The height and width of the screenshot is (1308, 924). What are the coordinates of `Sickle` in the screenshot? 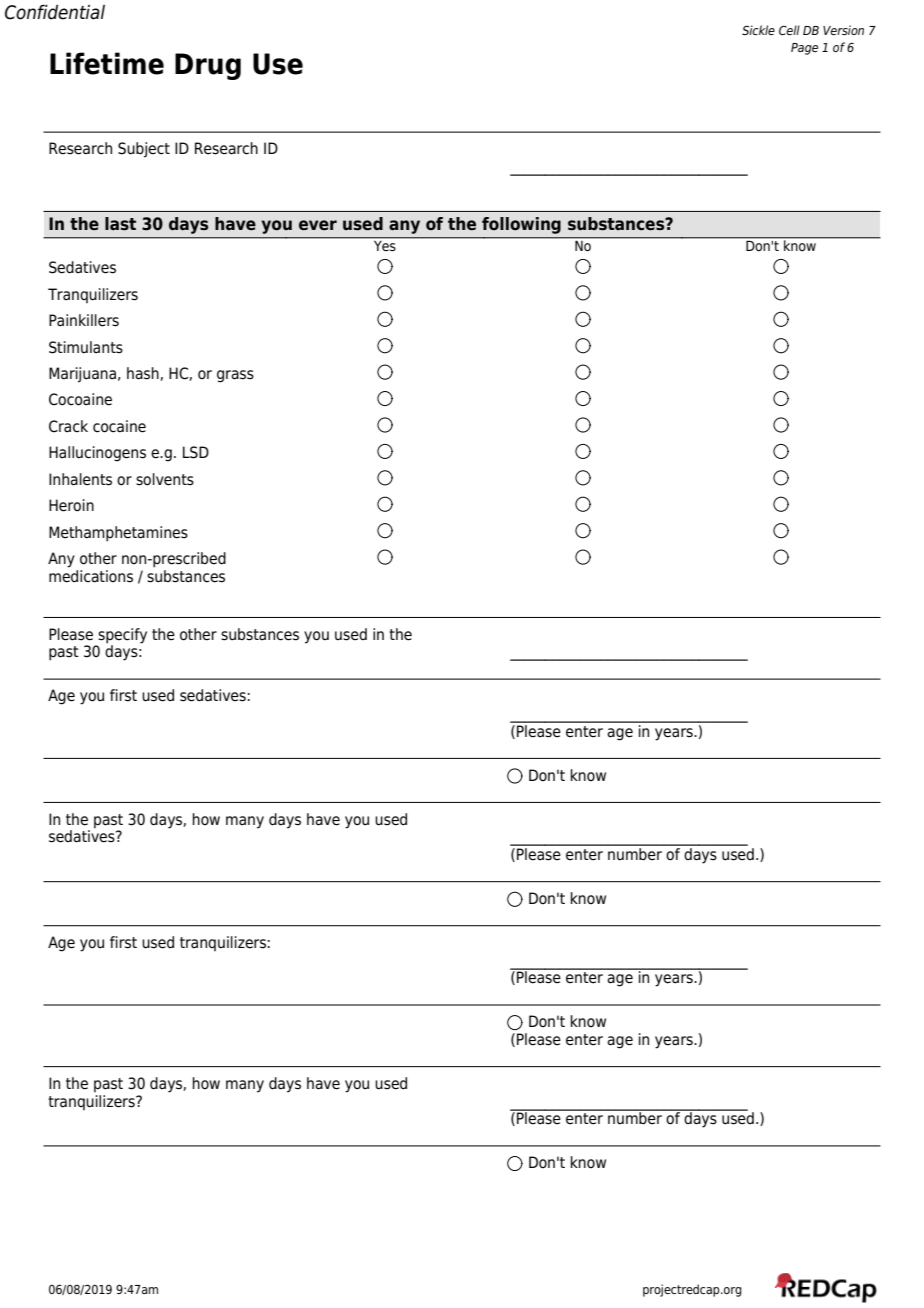 It's located at (758, 30).
